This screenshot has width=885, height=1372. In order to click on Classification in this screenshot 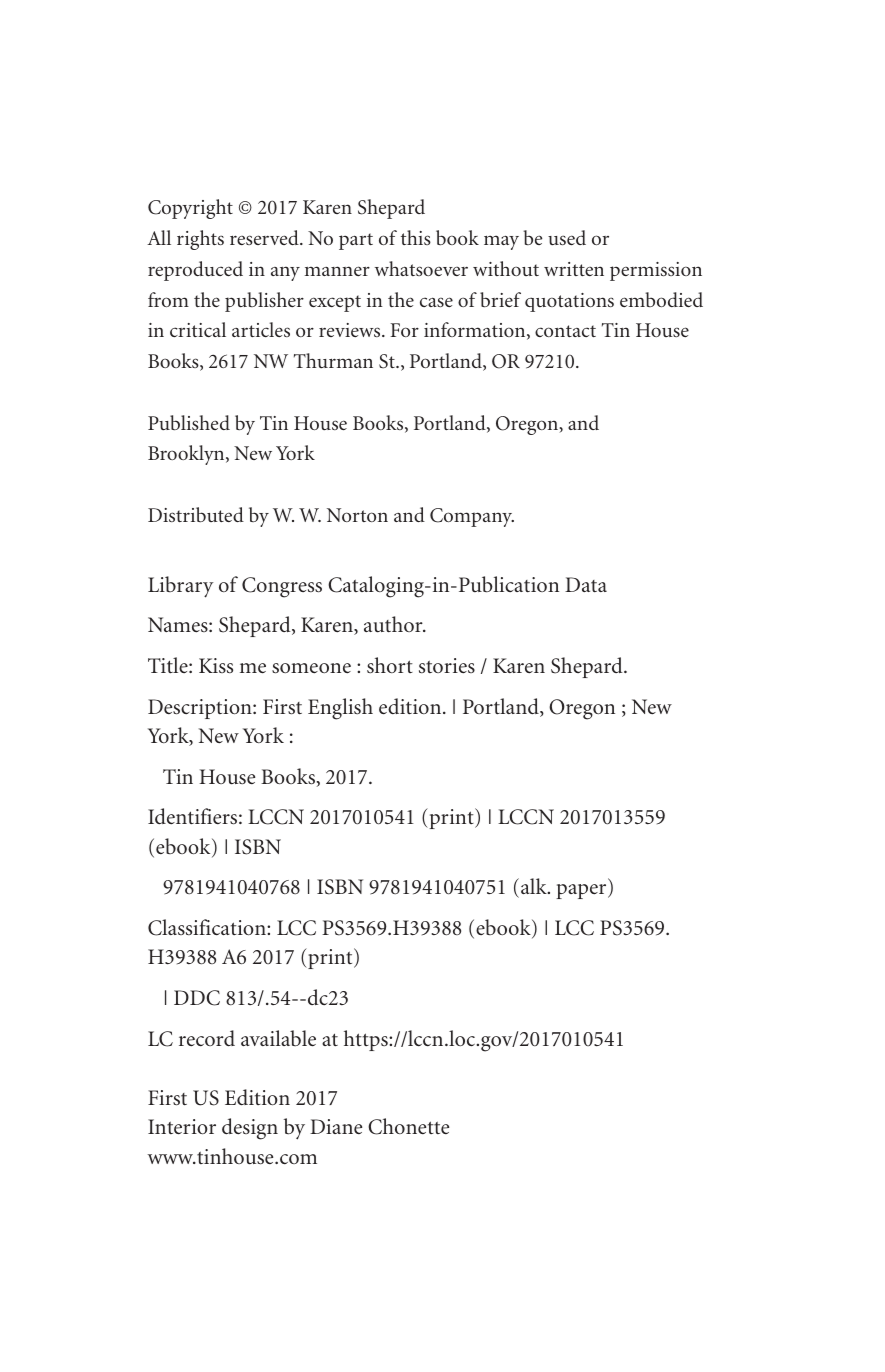, I will do `click(208, 927)`.
